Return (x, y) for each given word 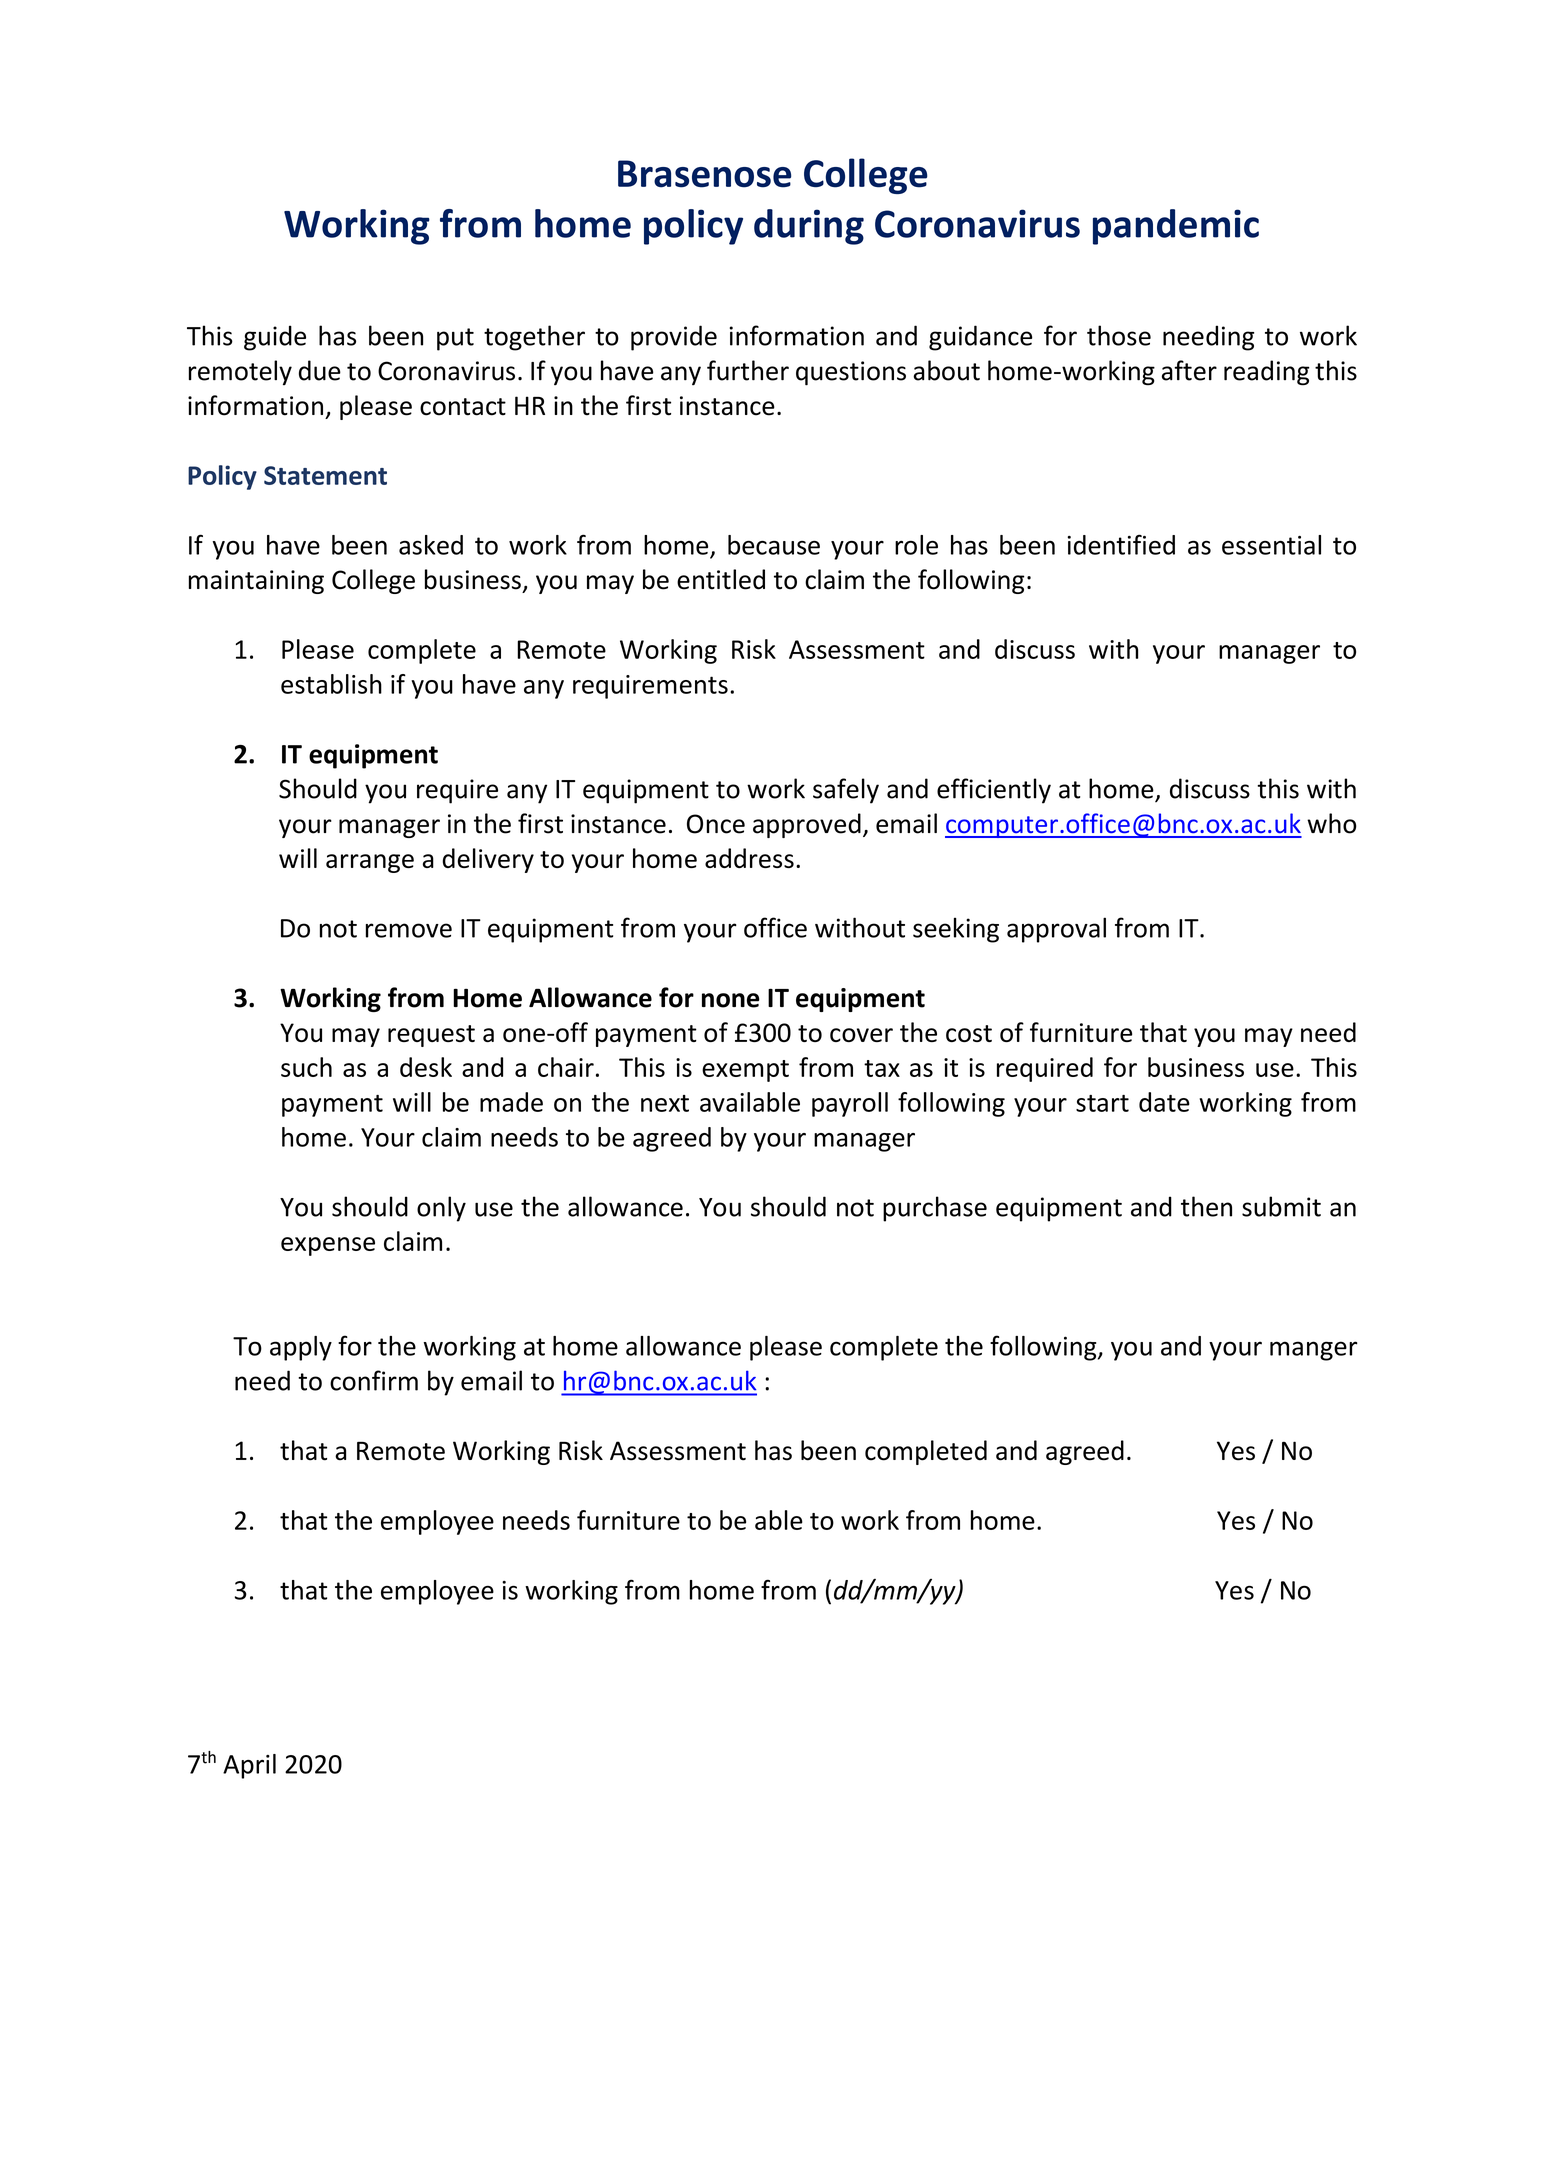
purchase (935, 1209)
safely (846, 791)
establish (331, 684)
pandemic (1176, 227)
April (249, 1766)
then (1206, 1206)
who (1332, 823)
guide (275, 338)
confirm (374, 1380)
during (809, 227)
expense (328, 1246)
